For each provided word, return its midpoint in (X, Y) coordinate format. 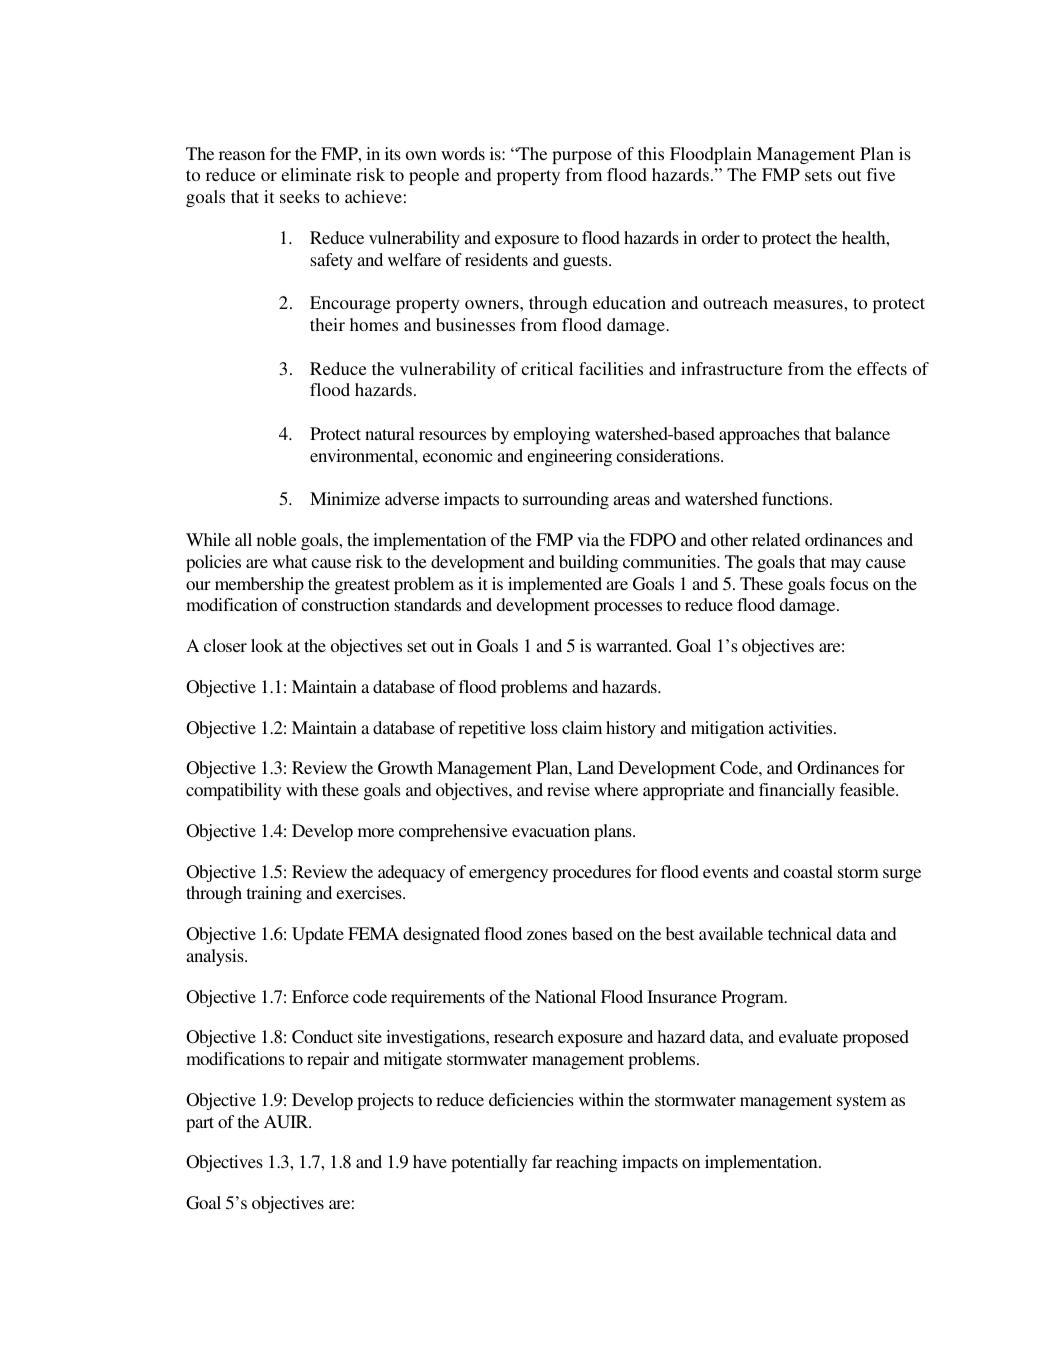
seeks (300, 196)
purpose (582, 157)
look (267, 645)
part (200, 1124)
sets (818, 175)
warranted (633, 645)
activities (802, 727)
